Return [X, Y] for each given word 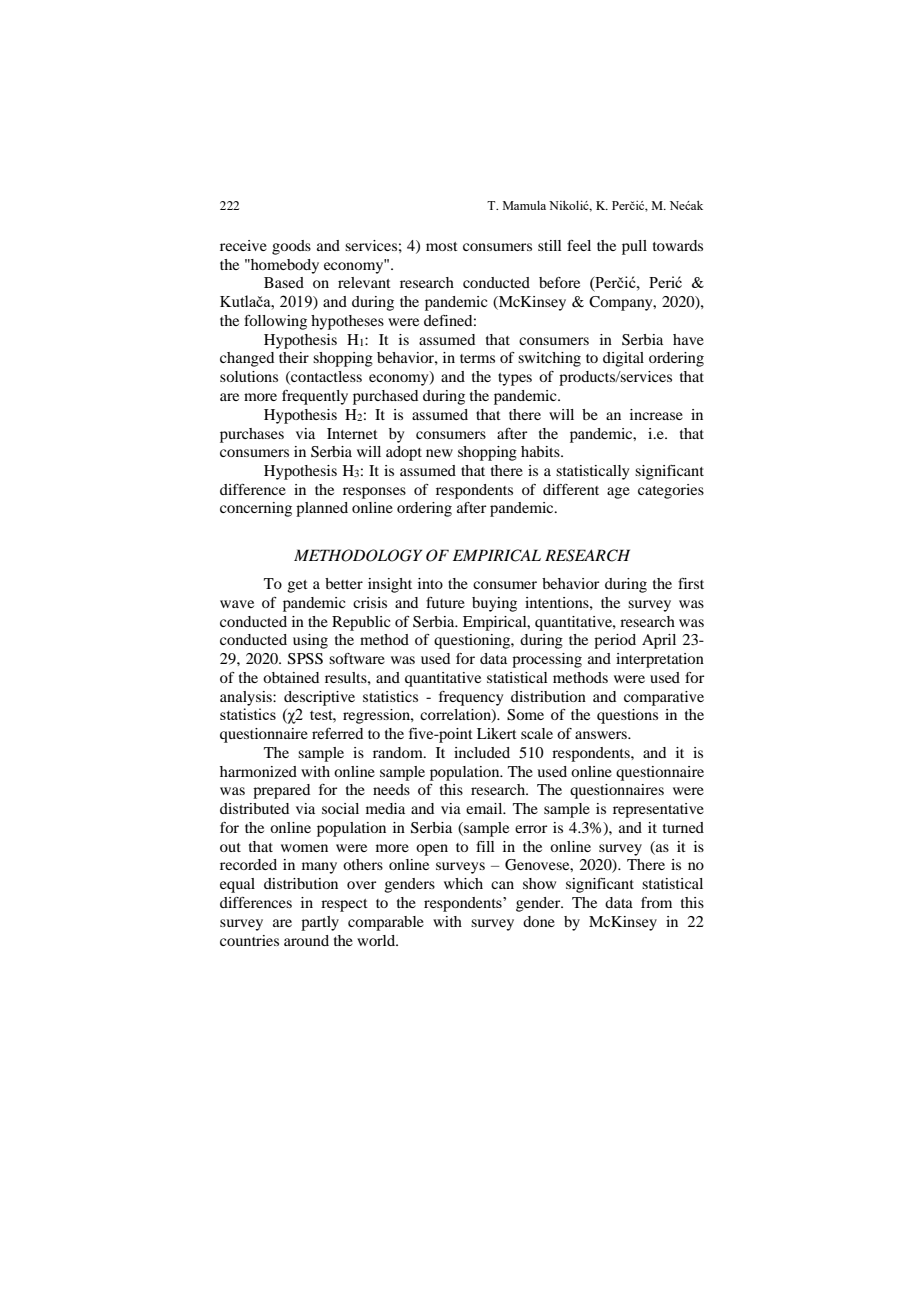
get [298, 586]
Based [284, 282]
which [463, 883]
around [306, 940]
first [691, 583]
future [445, 602]
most [442, 246]
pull [634, 247]
